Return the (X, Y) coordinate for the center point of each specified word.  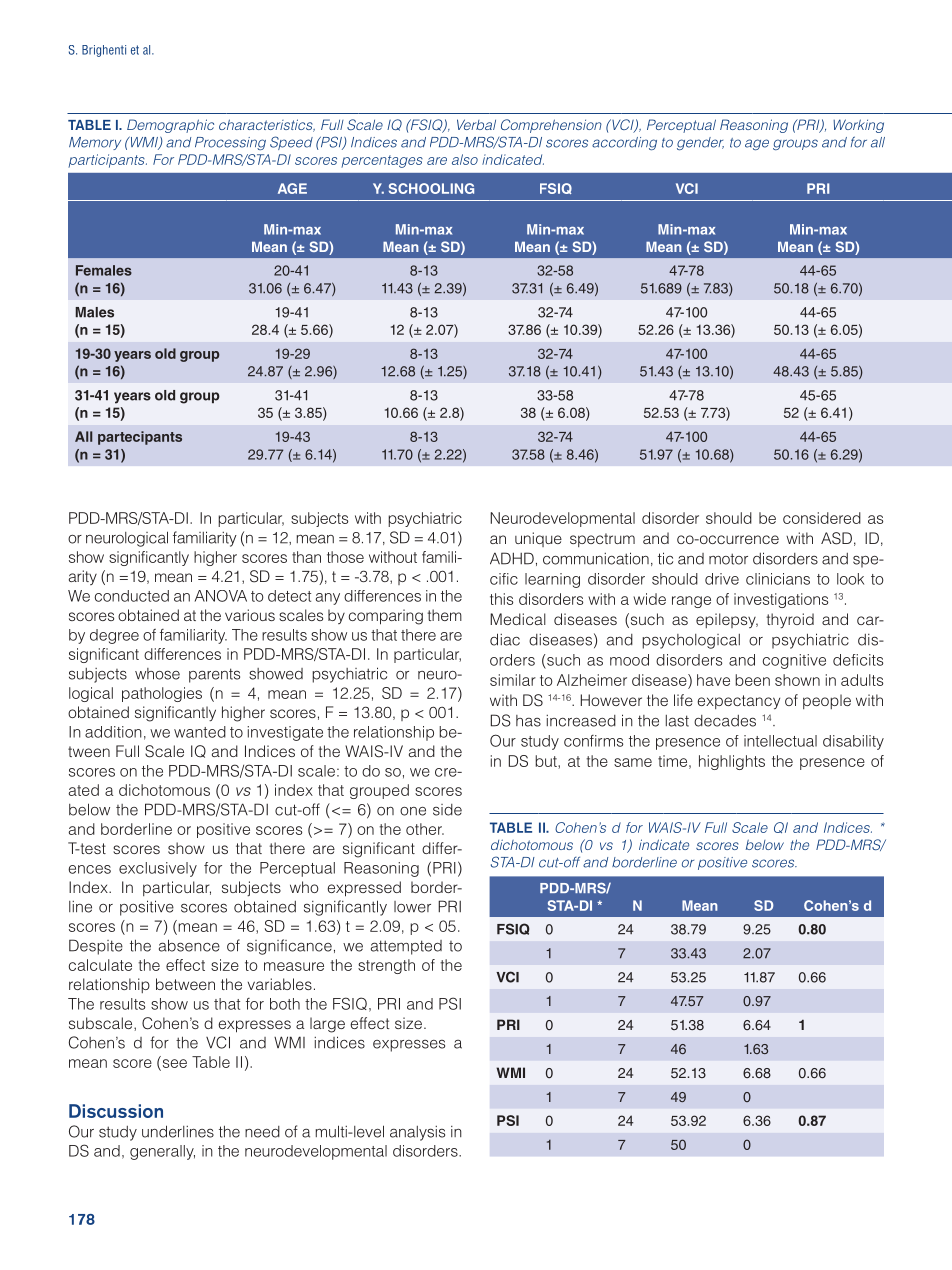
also (465, 159)
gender (700, 143)
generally (162, 1152)
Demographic (170, 126)
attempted (406, 947)
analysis (417, 1133)
